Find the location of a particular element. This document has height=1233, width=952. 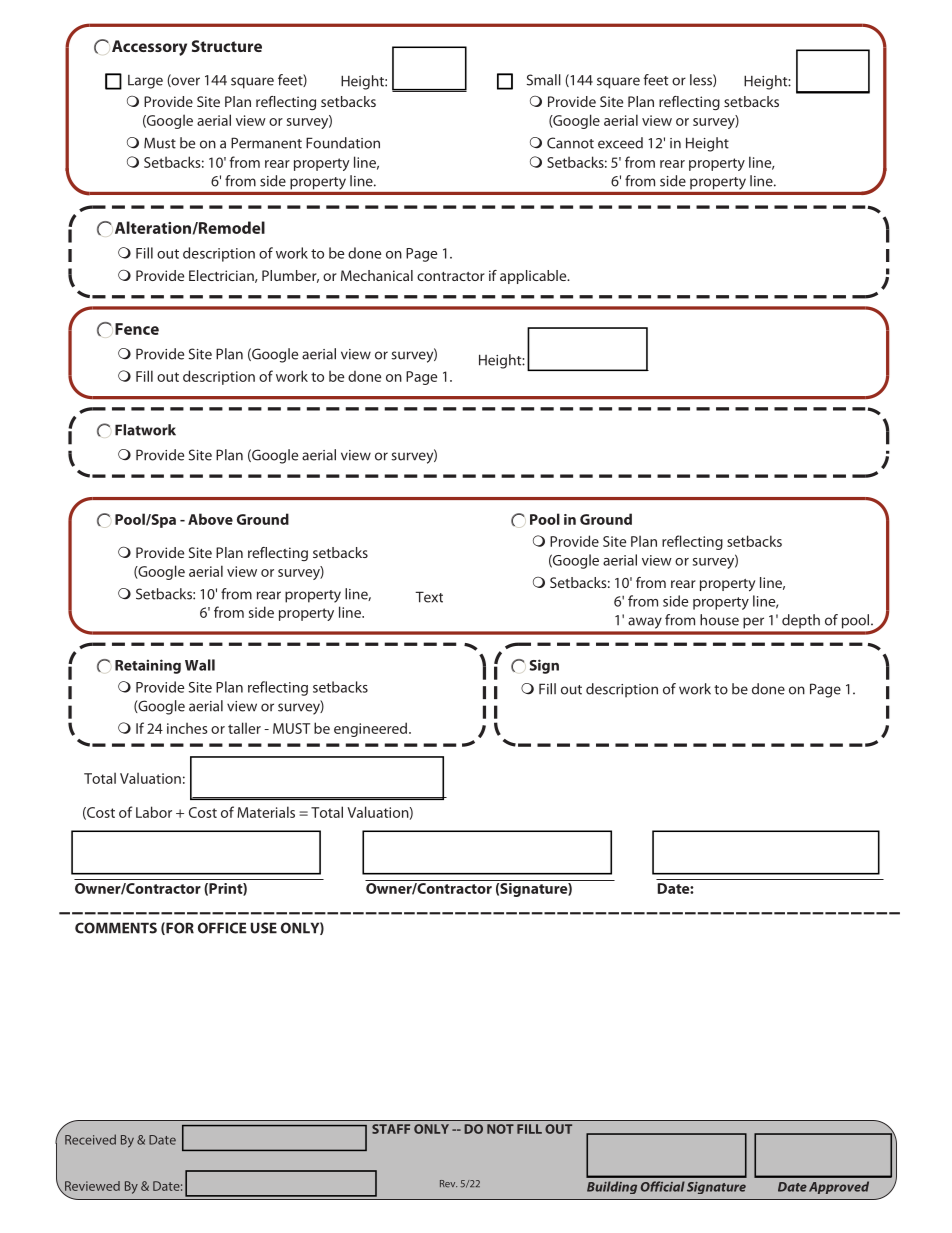

Official is located at coordinates (663, 1186).
